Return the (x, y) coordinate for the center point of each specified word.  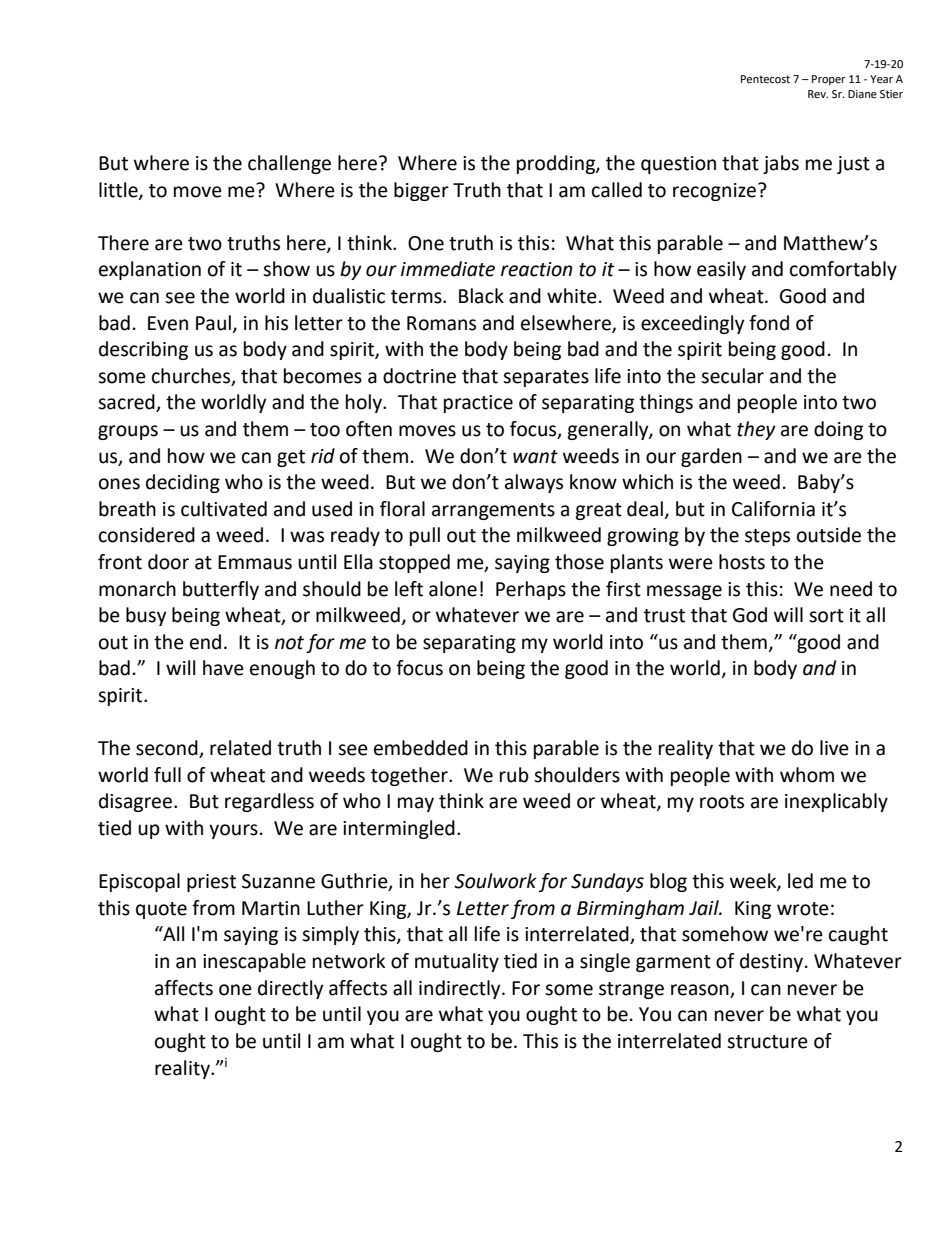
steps (767, 537)
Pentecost (765, 79)
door (168, 562)
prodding (557, 164)
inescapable (254, 962)
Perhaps (531, 590)
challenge (289, 164)
